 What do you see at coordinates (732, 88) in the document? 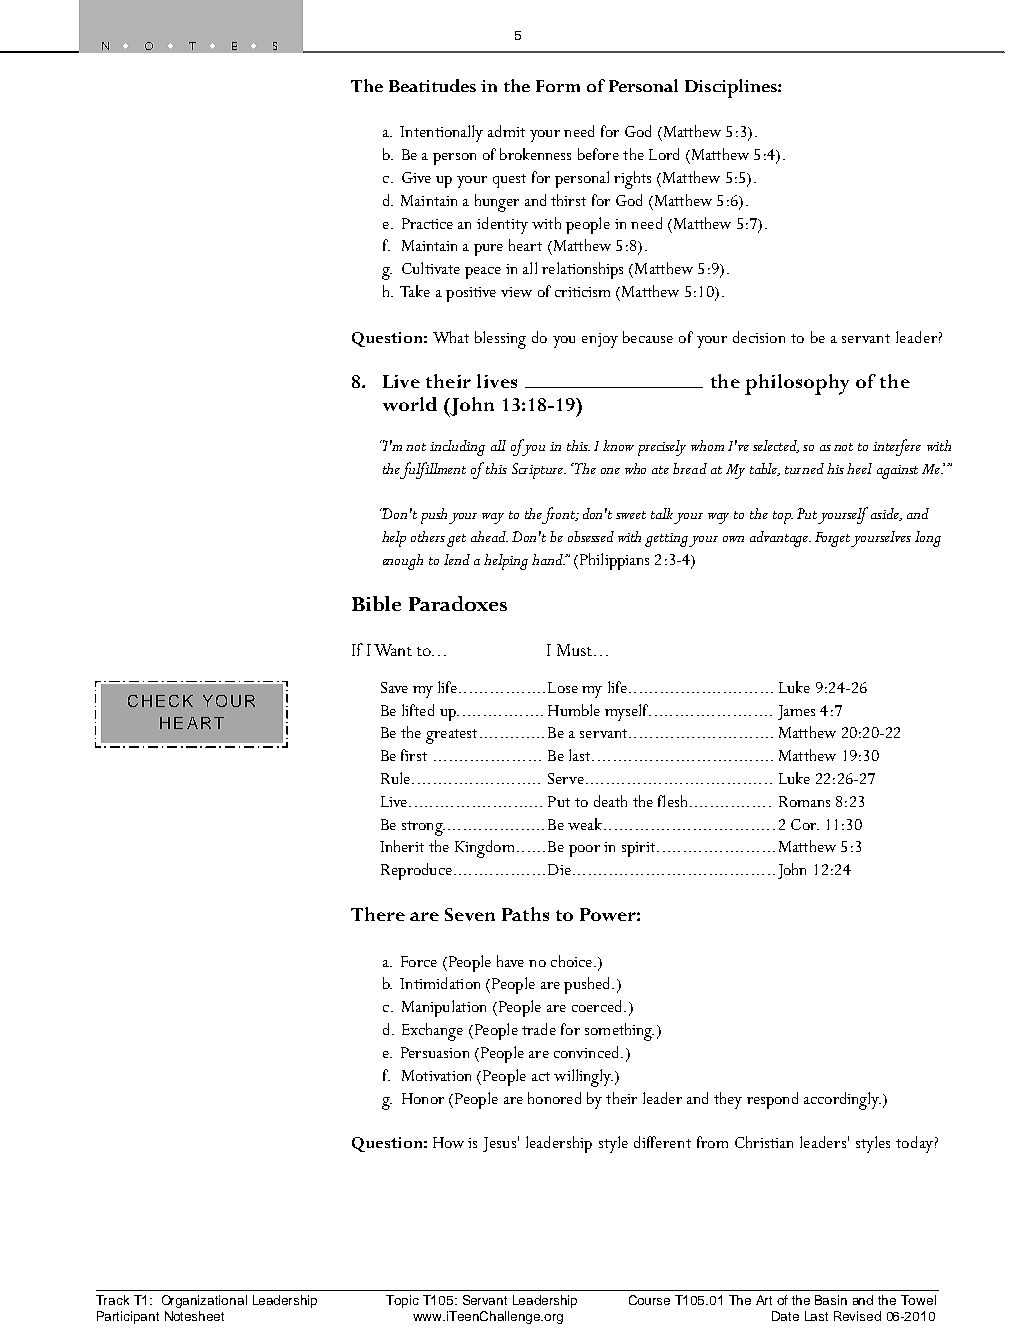
I see `Disciplines` at bounding box center [732, 88].
